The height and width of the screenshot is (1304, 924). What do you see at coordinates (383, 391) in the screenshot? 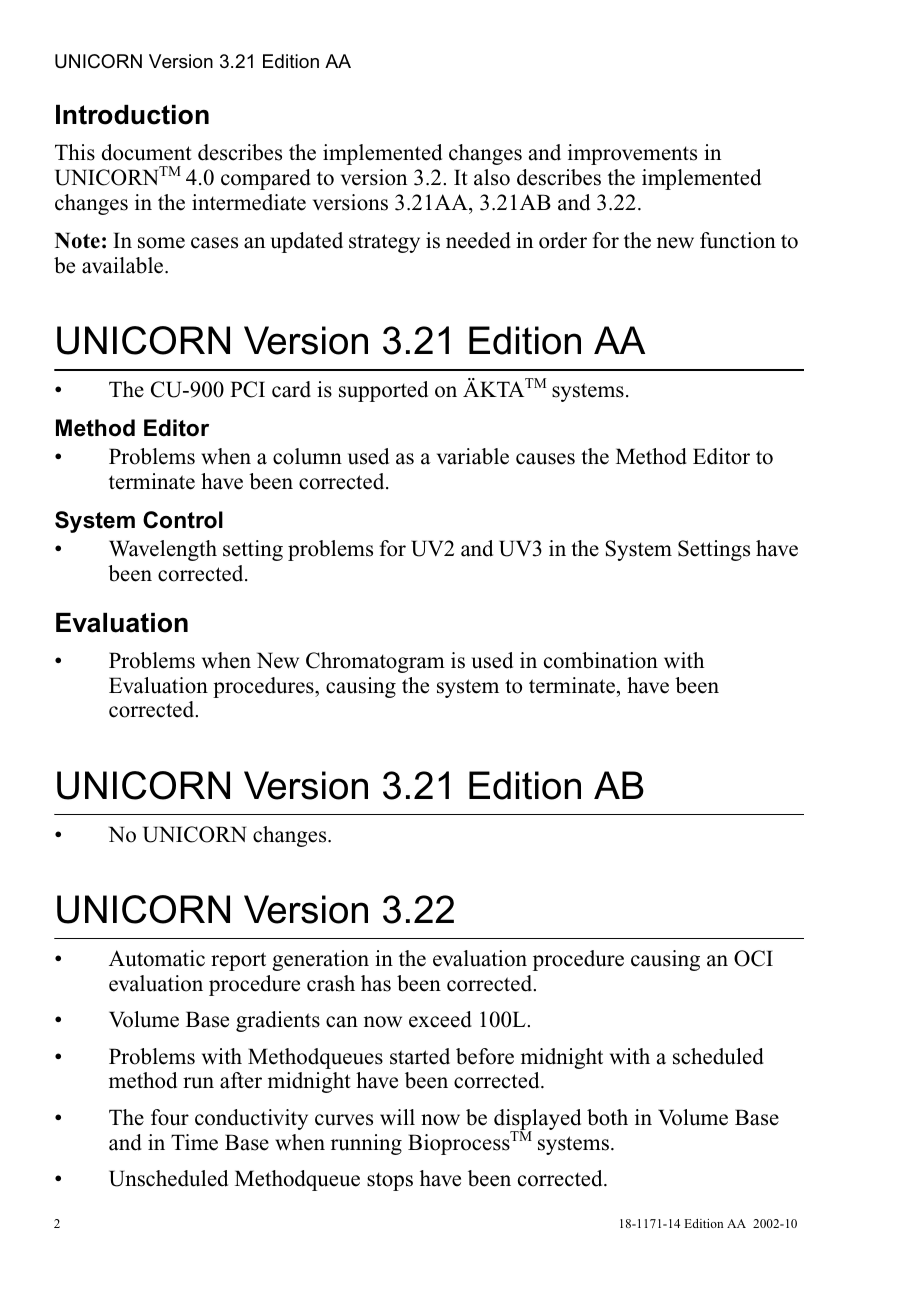
I see `supported` at bounding box center [383, 391].
